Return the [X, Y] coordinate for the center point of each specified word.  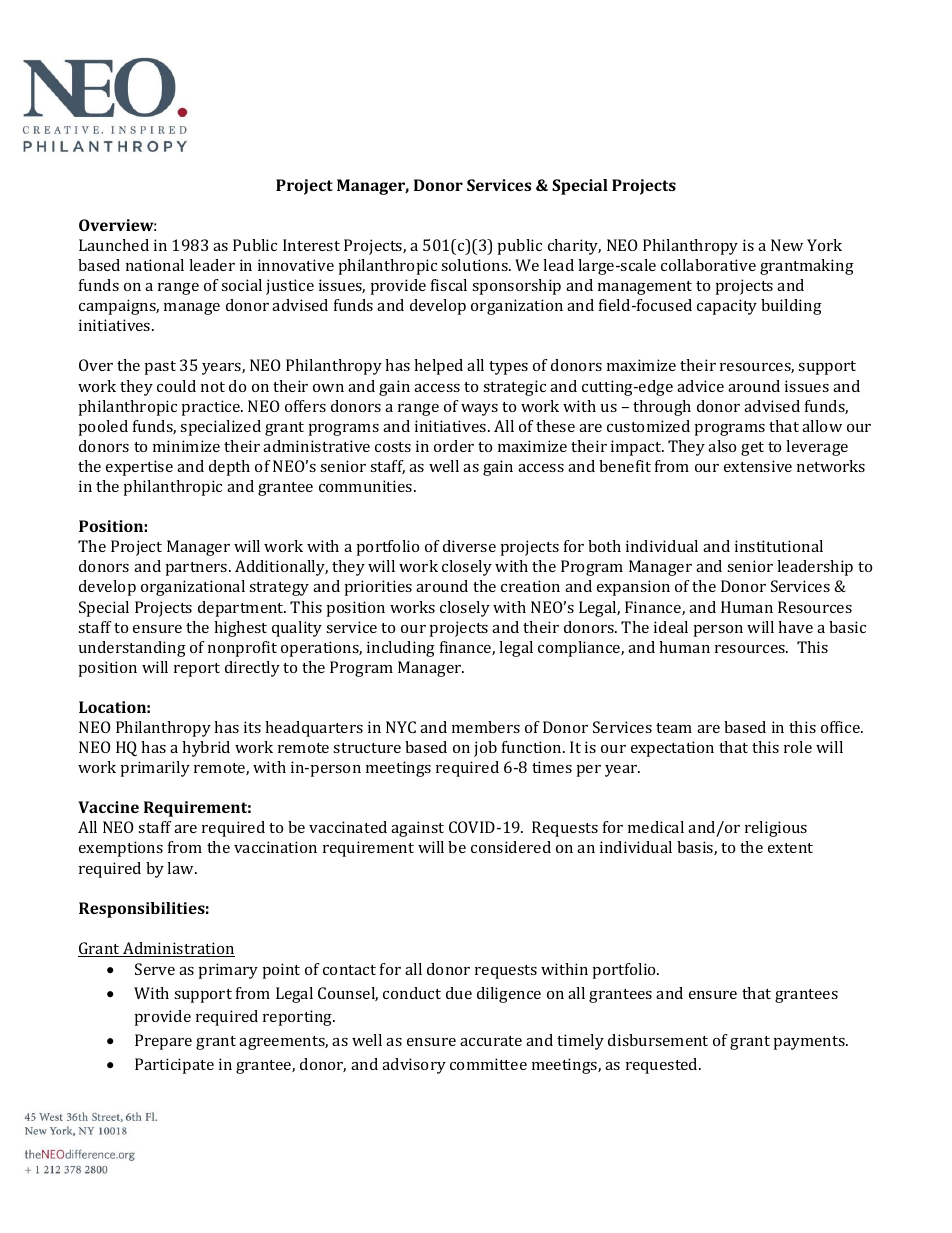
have [795, 627]
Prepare [163, 1042]
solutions [475, 265]
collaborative [708, 265]
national [155, 265]
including [401, 649]
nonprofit [242, 649]
